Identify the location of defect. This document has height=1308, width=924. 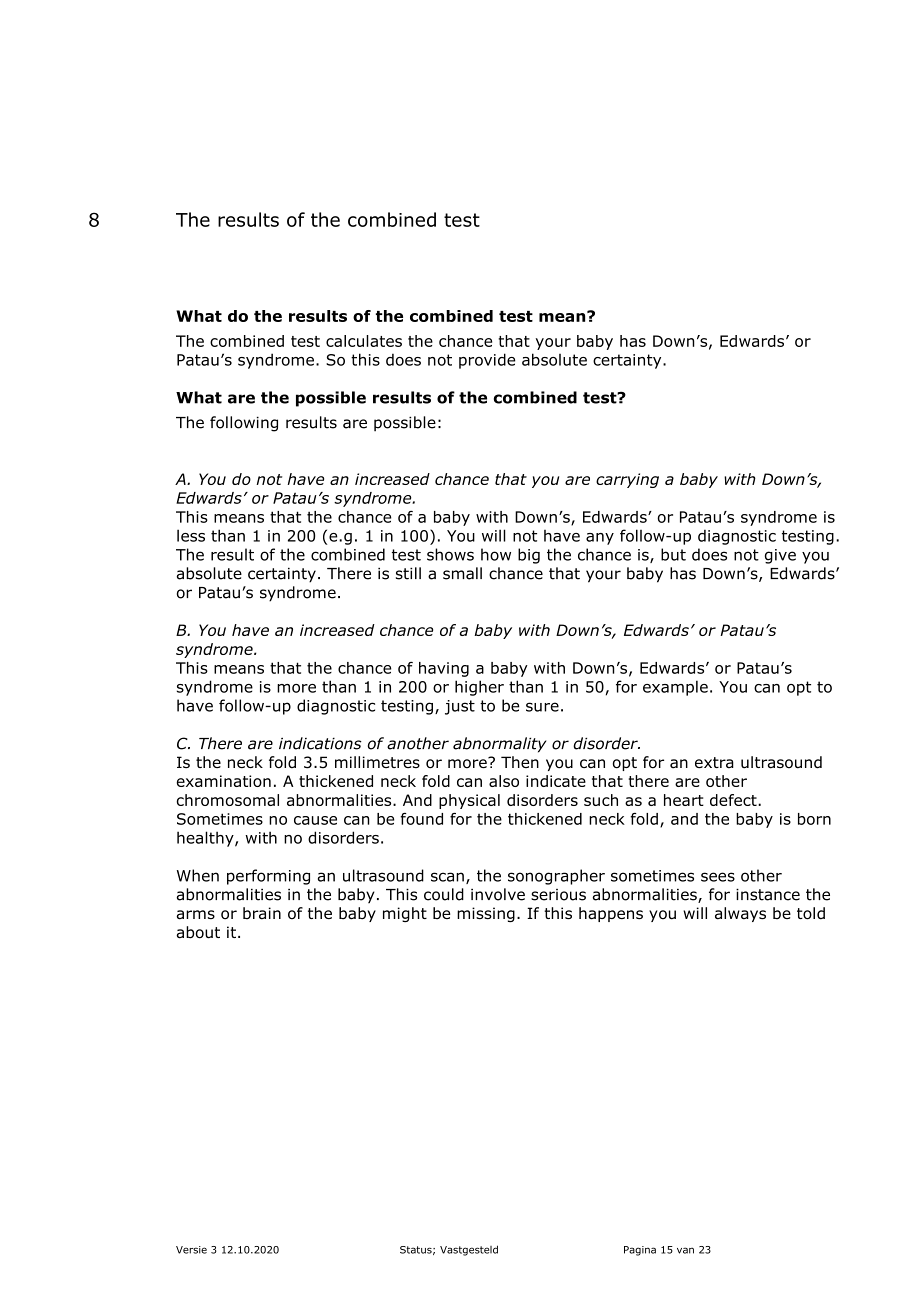
(734, 800).
